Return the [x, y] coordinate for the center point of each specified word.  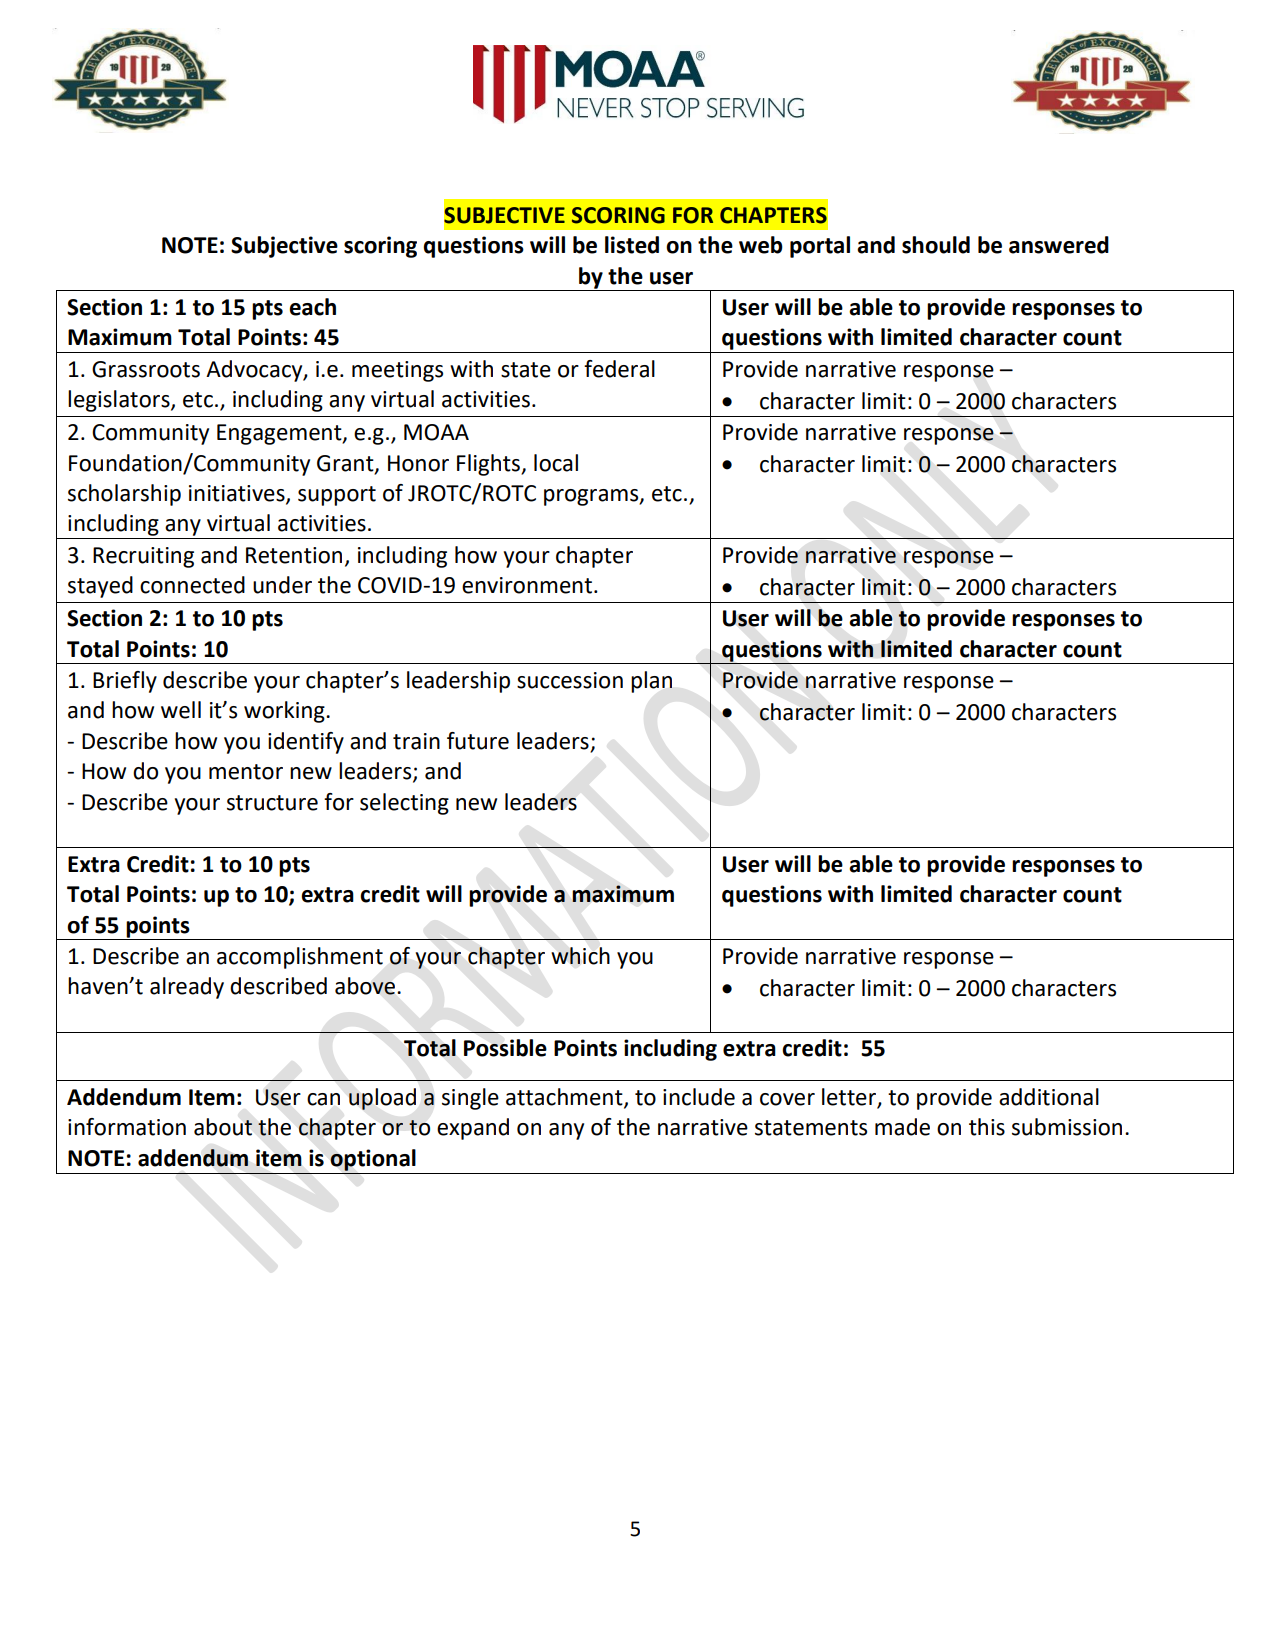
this [987, 1127]
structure [272, 803]
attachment [565, 1097]
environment [527, 585]
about [223, 1127]
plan [651, 682]
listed [632, 245]
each [312, 307]
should [936, 245]
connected [192, 585]
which [580, 956]
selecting [404, 804]
